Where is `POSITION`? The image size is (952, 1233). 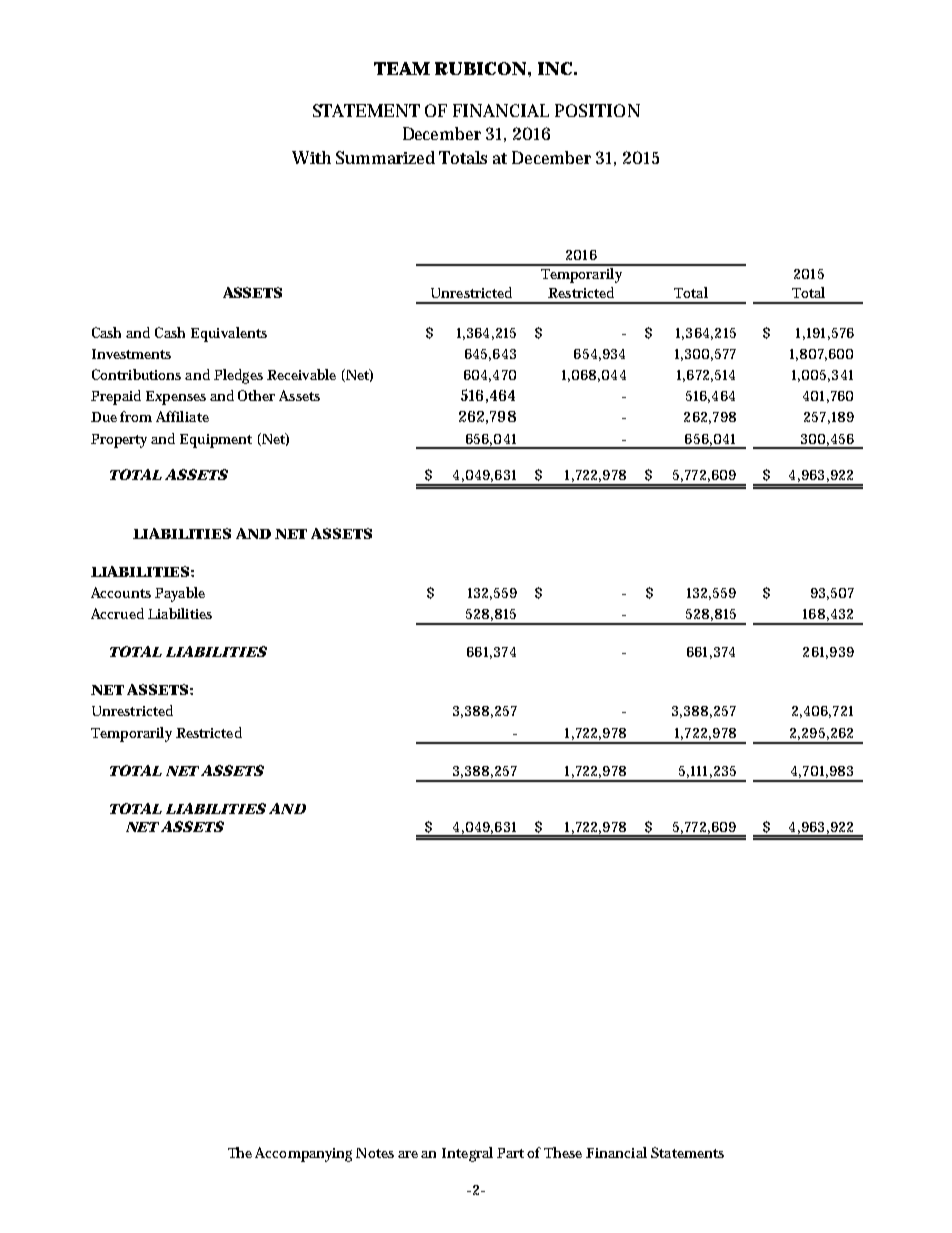 POSITION is located at coordinates (597, 110).
